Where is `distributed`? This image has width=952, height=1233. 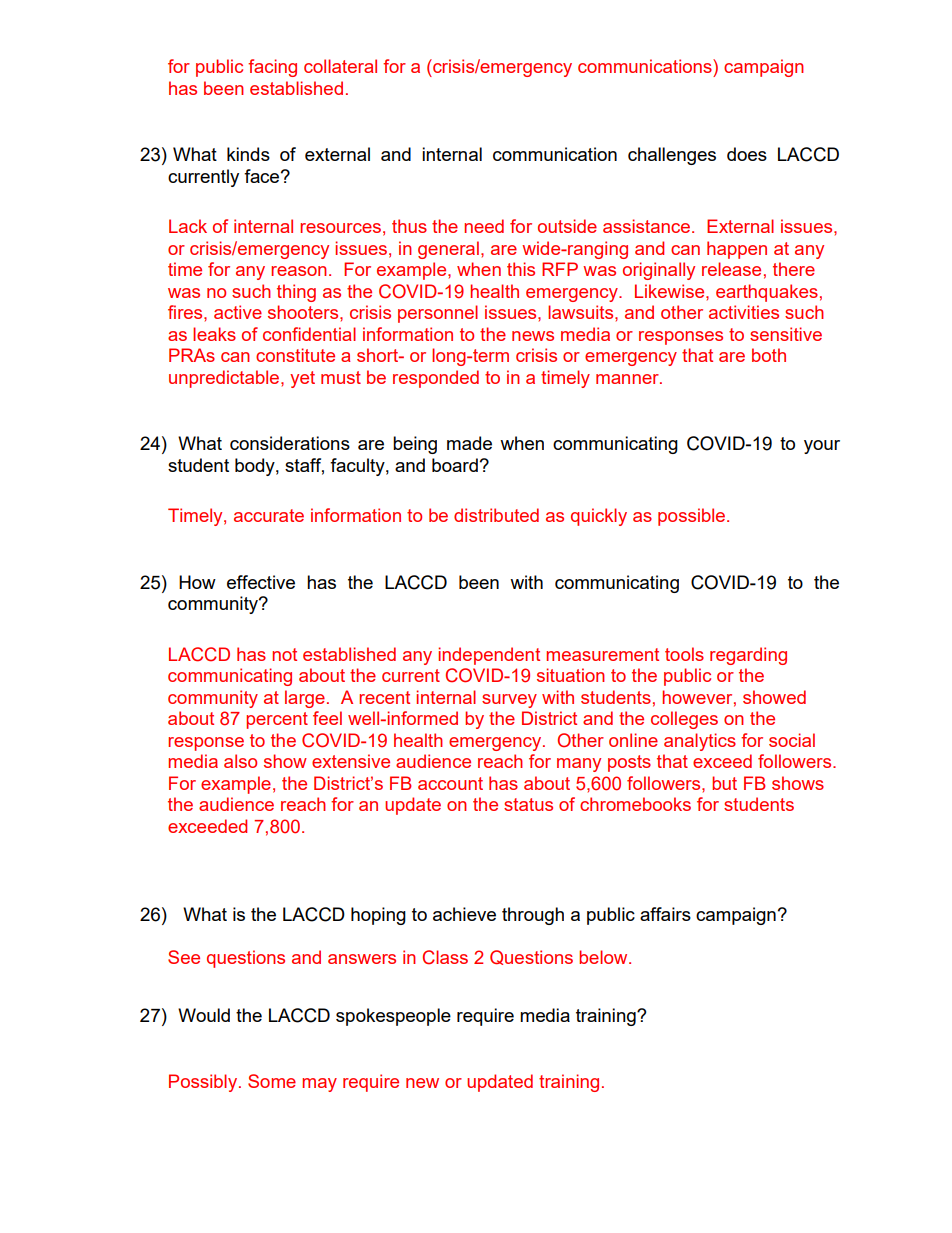
distributed is located at coordinates (496, 515).
